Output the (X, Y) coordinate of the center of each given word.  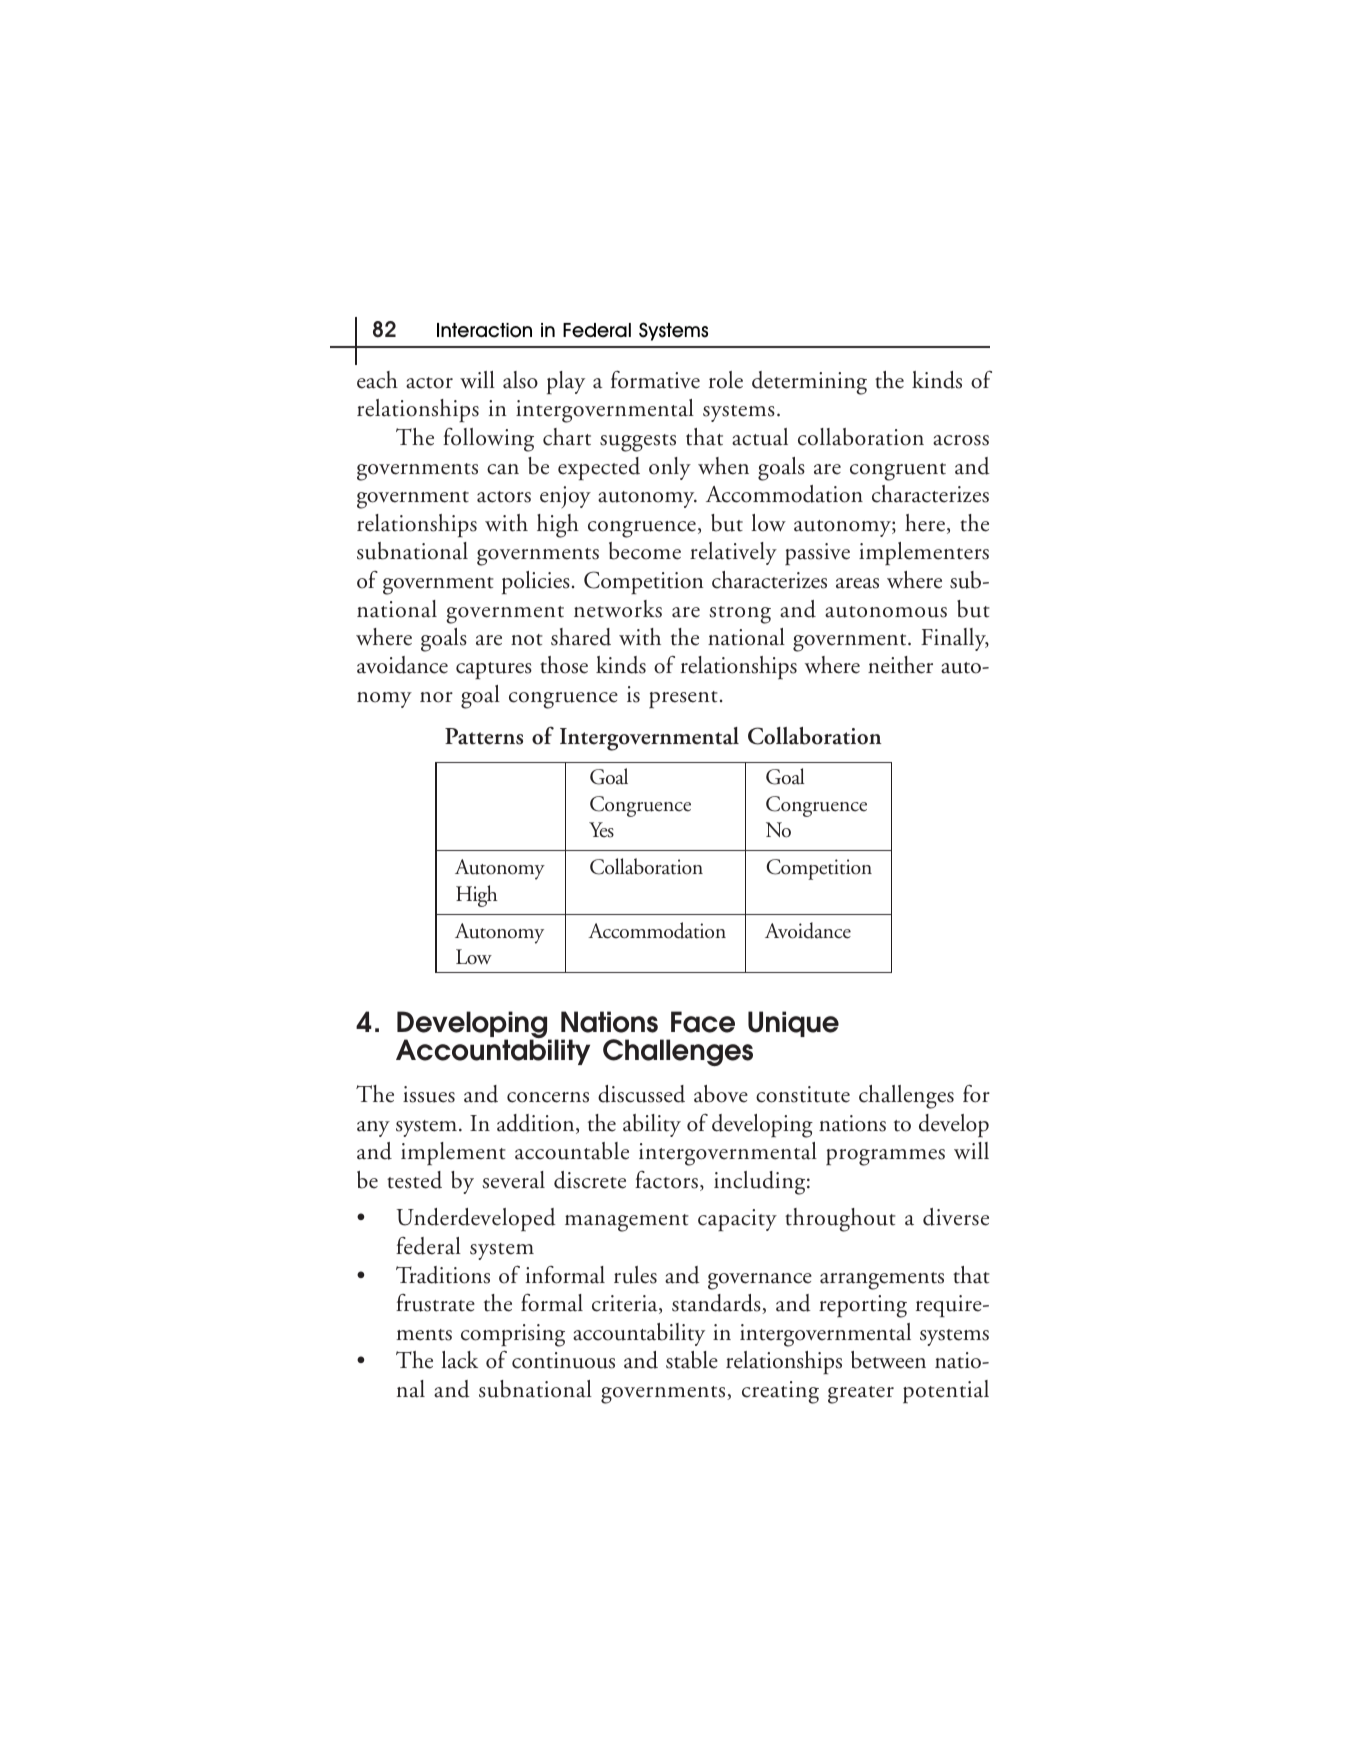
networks (618, 609)
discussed (641, 1094)
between (888, 1360)
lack (459, 1360)
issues (429, 1094)
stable (692, 1360)
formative (655, 379)
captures (494, 670)
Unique (793, 1024)
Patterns (484, 736)
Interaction (484, 330)
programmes (885, 1157)
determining (809, 383)
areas (857, 583)
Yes (601, 830)
